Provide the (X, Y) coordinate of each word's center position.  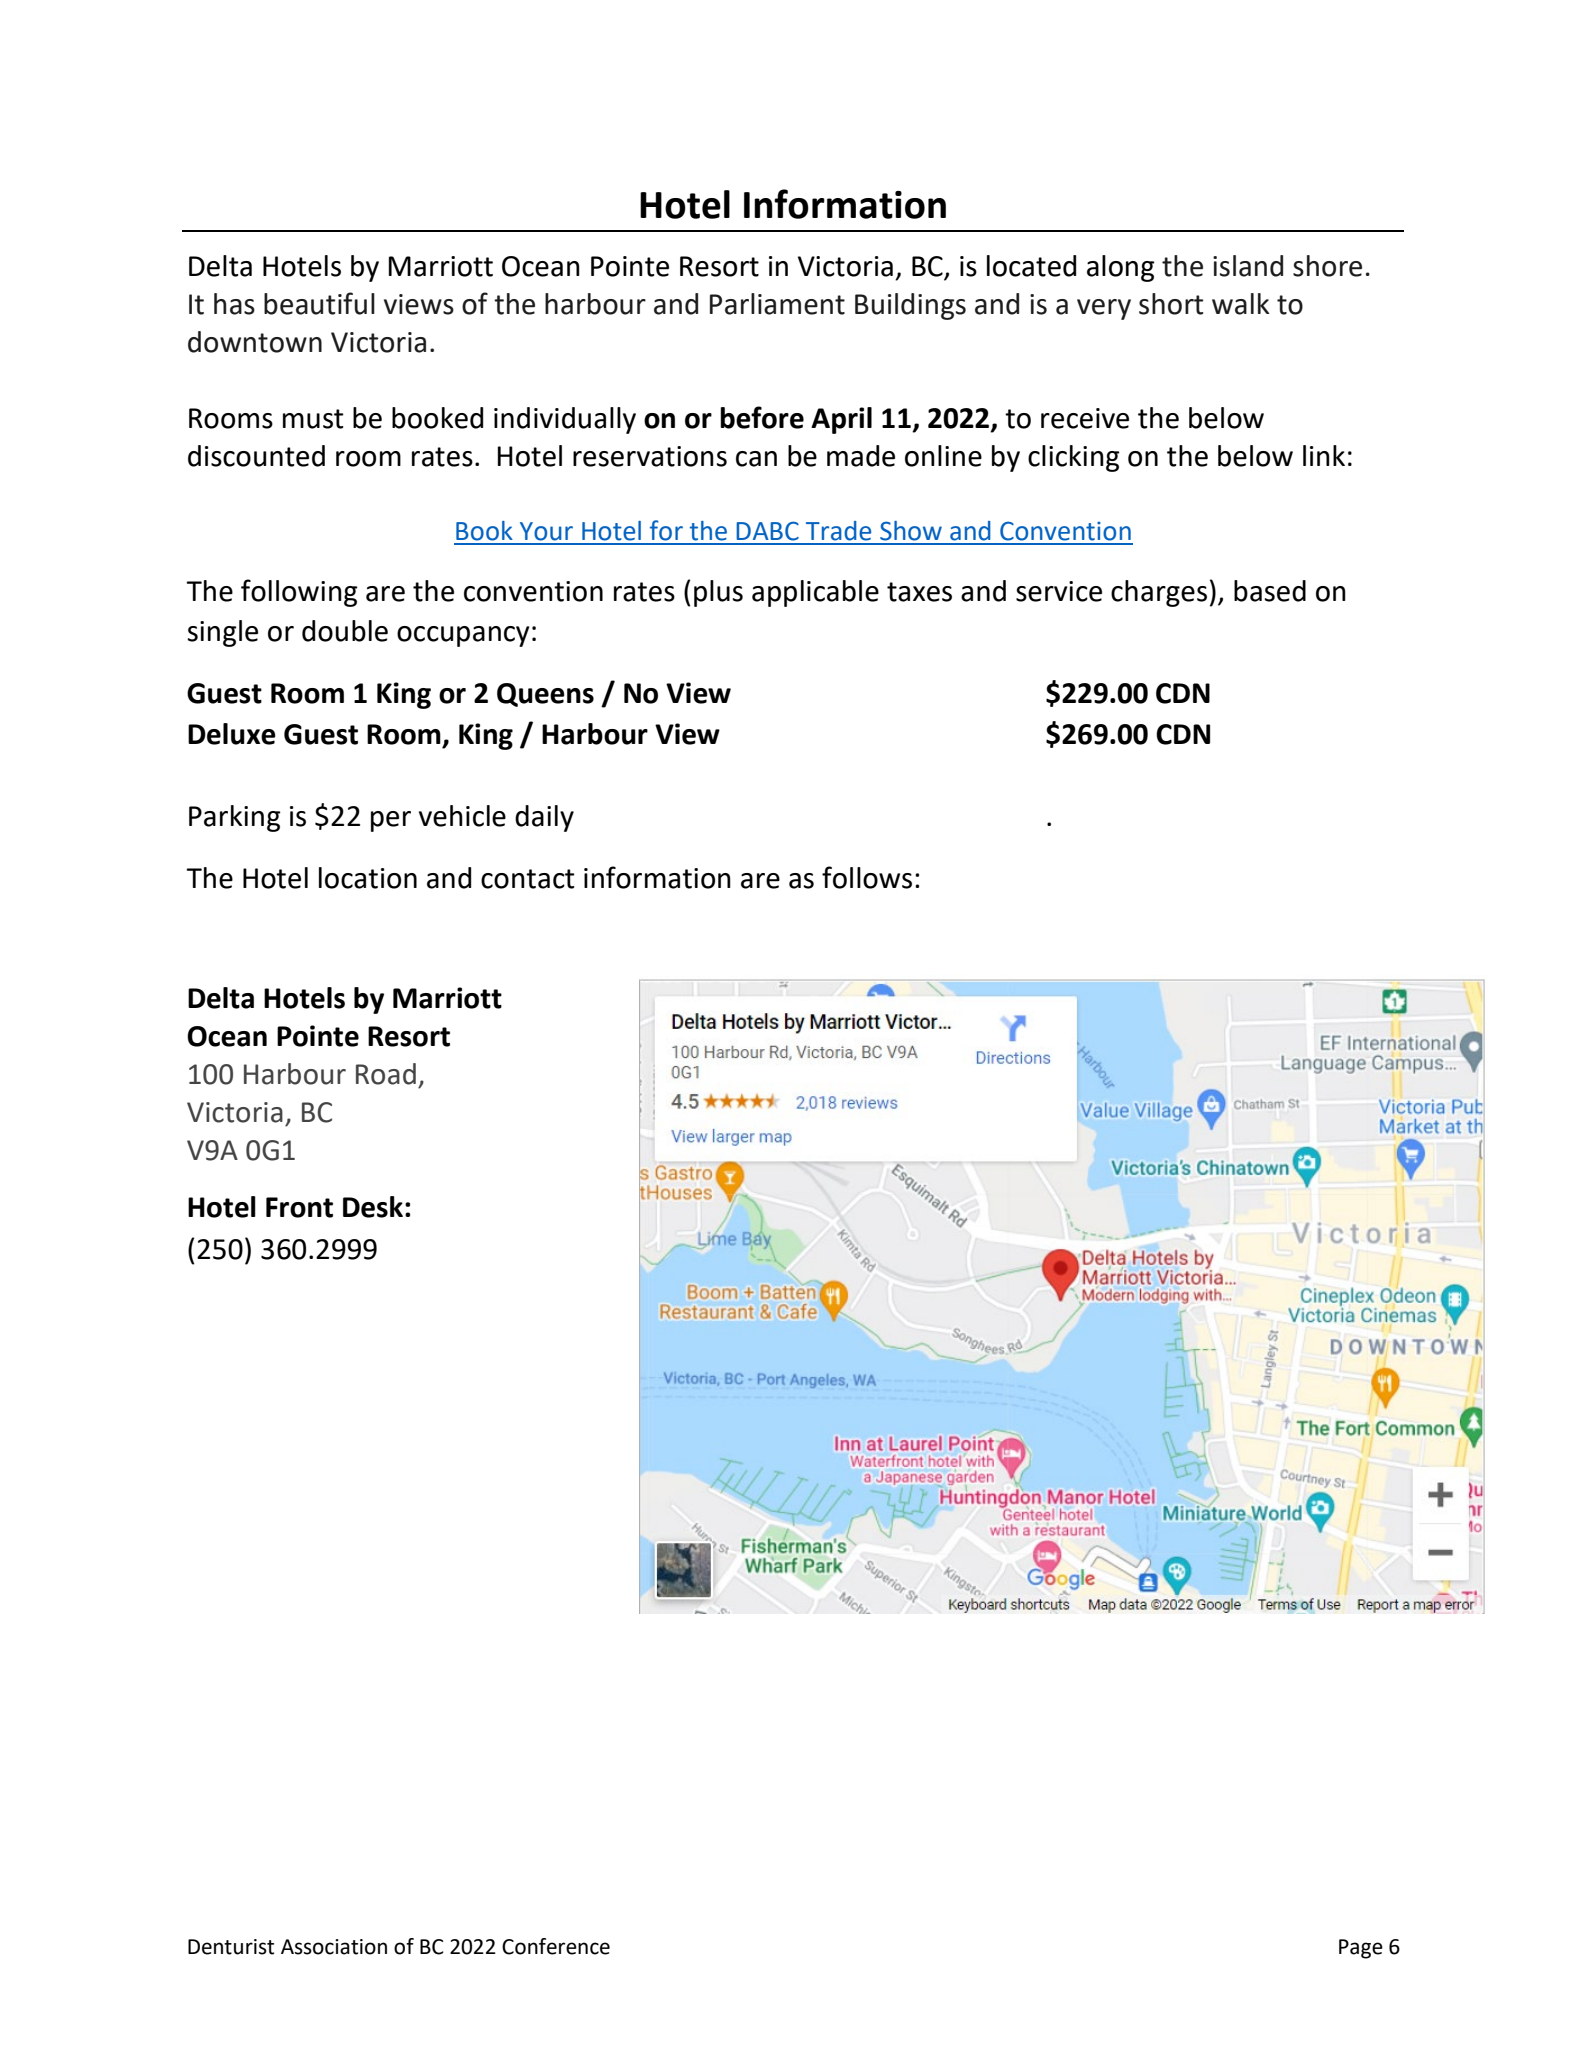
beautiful (319, 303)
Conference (556, 1946)
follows (867, 877)
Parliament (777, 304)
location (368, 878)
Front (299, 1207)
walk (1241, 304)
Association (334, 1947)
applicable (815, 593)
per (391, 821)
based (1270, 591)
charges (1159, 593)
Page (1361, 1949)
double (345, 631)
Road (386, 1074)
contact (528, 879)
